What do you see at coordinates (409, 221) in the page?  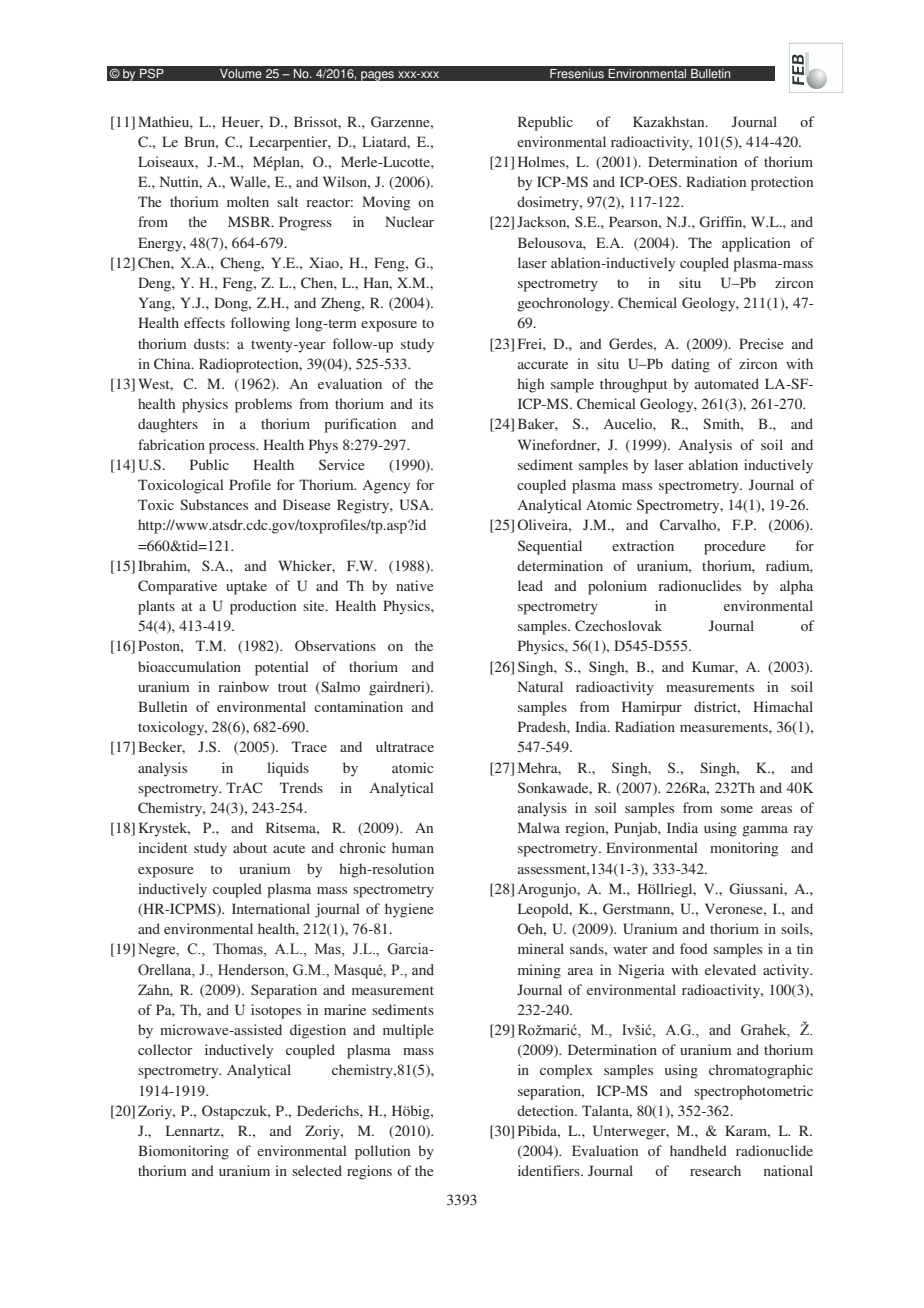 I see `Nuclear` at bounding box center [409, 221].
